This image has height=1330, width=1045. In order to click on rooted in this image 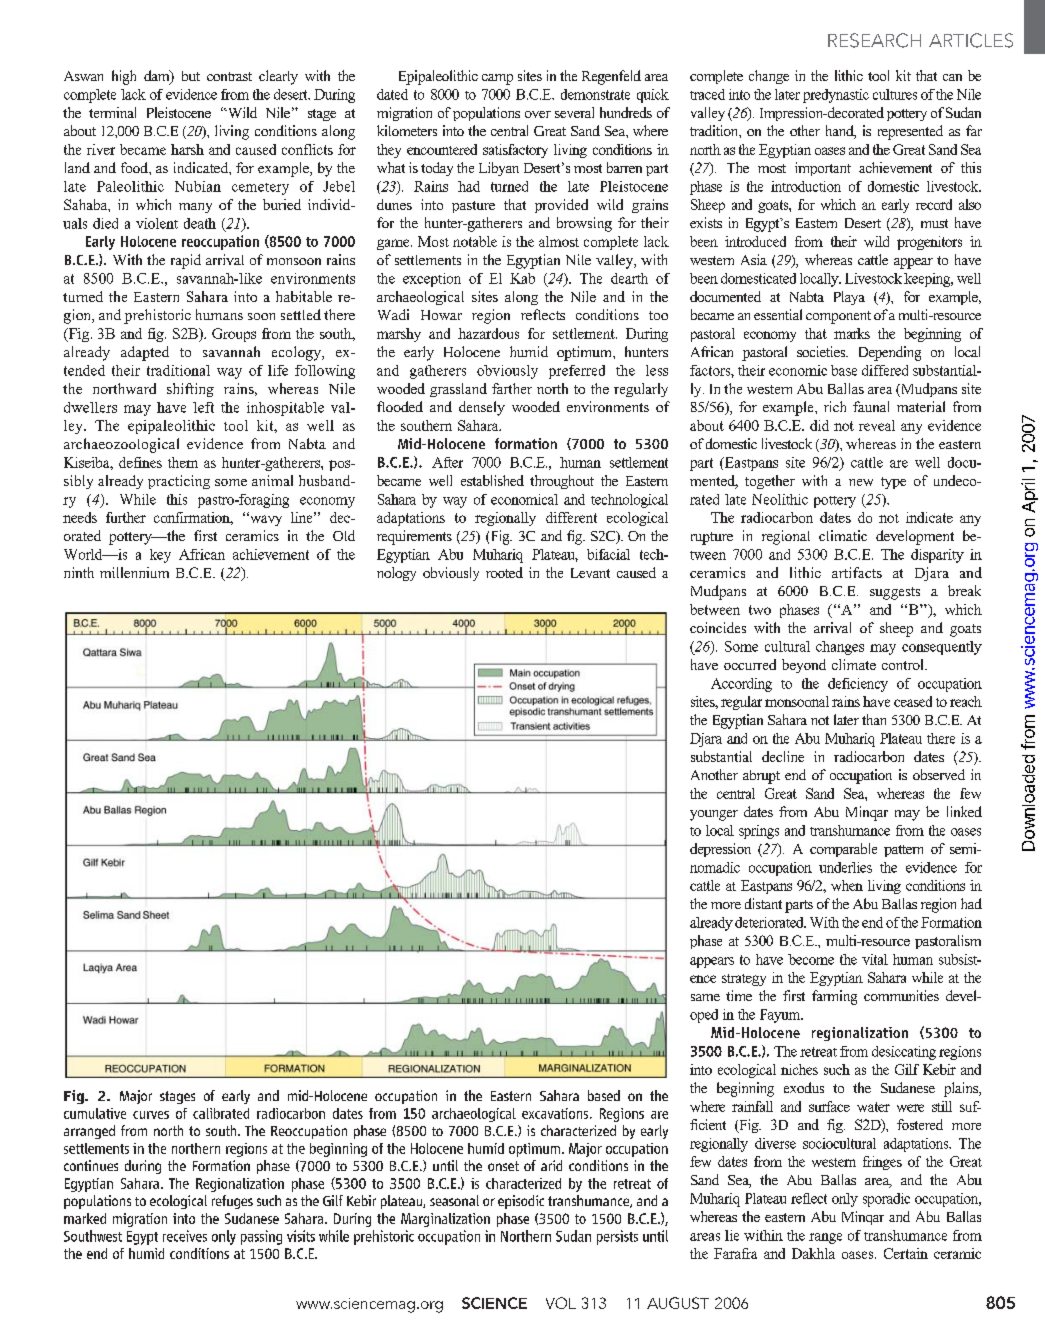, I will do `click(504, 572)`.
